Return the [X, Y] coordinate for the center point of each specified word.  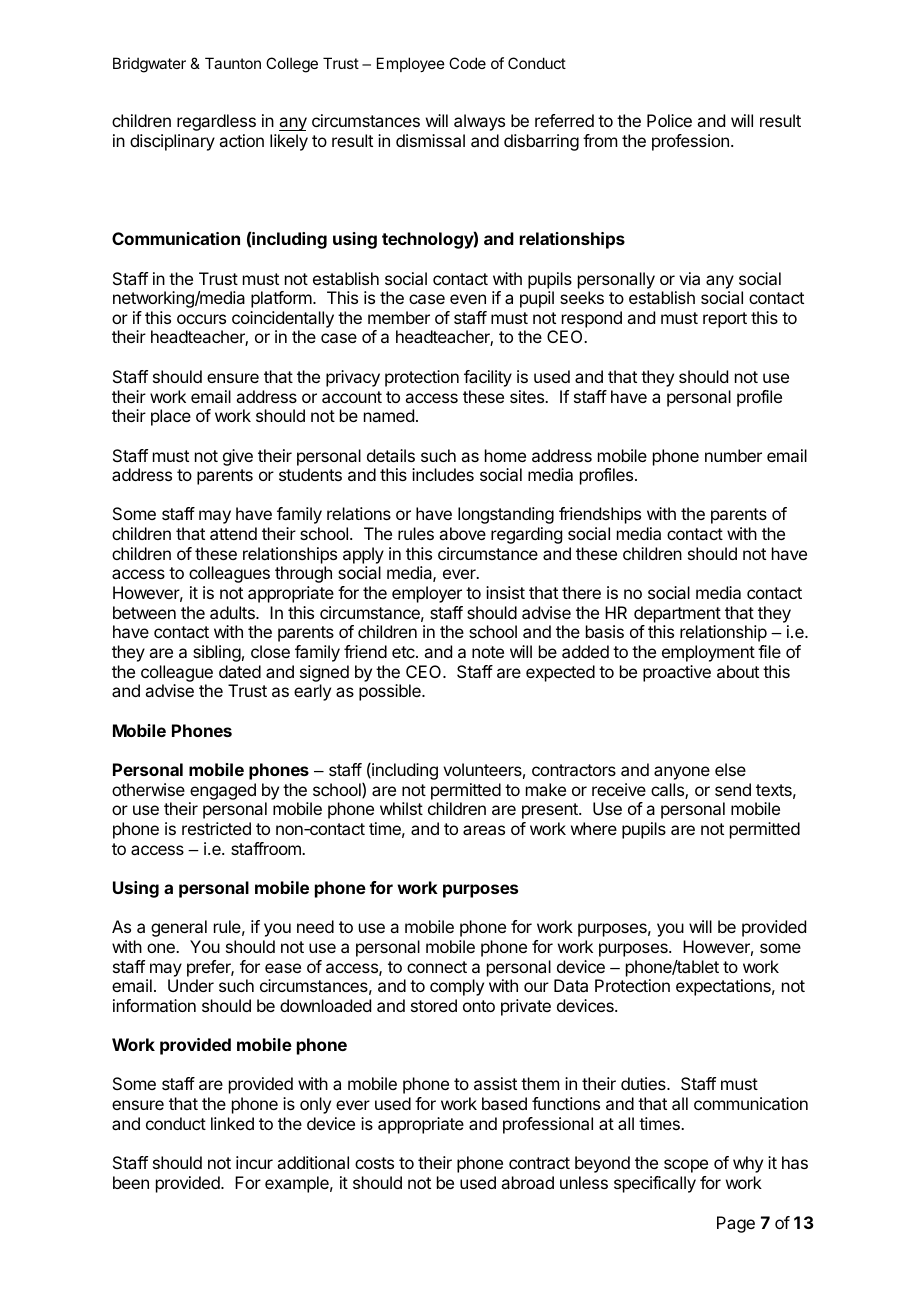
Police [669, 120]
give [238, 457]
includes [443, 474]
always [479, 122]
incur [254, 1162]
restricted [216, 828]
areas [484, 830]
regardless [216, 122]
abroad [527, 1182]
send [733, 789]
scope [686, 1166]
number [733, 455]
